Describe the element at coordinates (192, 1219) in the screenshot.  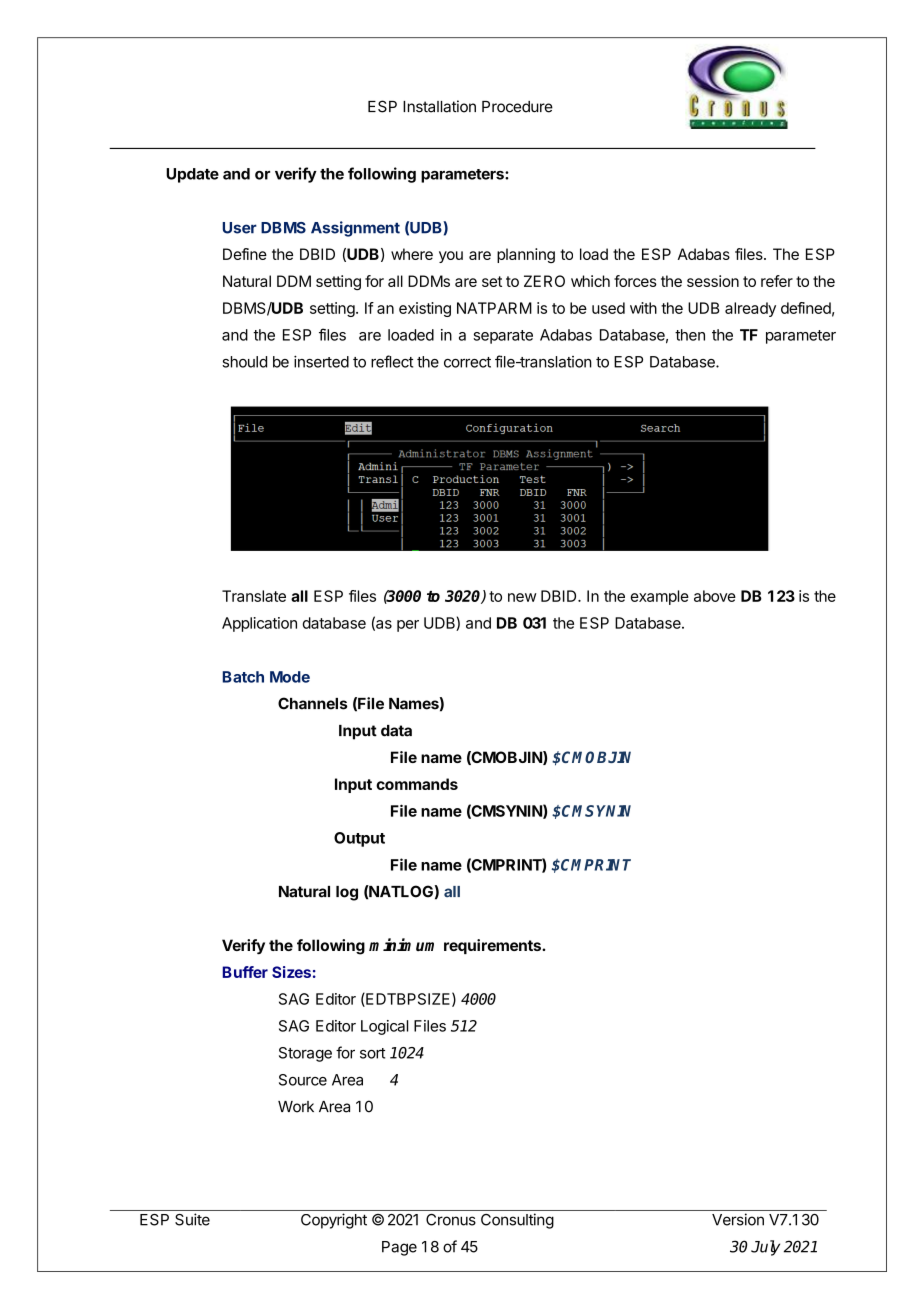
I see `Suite` at that location.
